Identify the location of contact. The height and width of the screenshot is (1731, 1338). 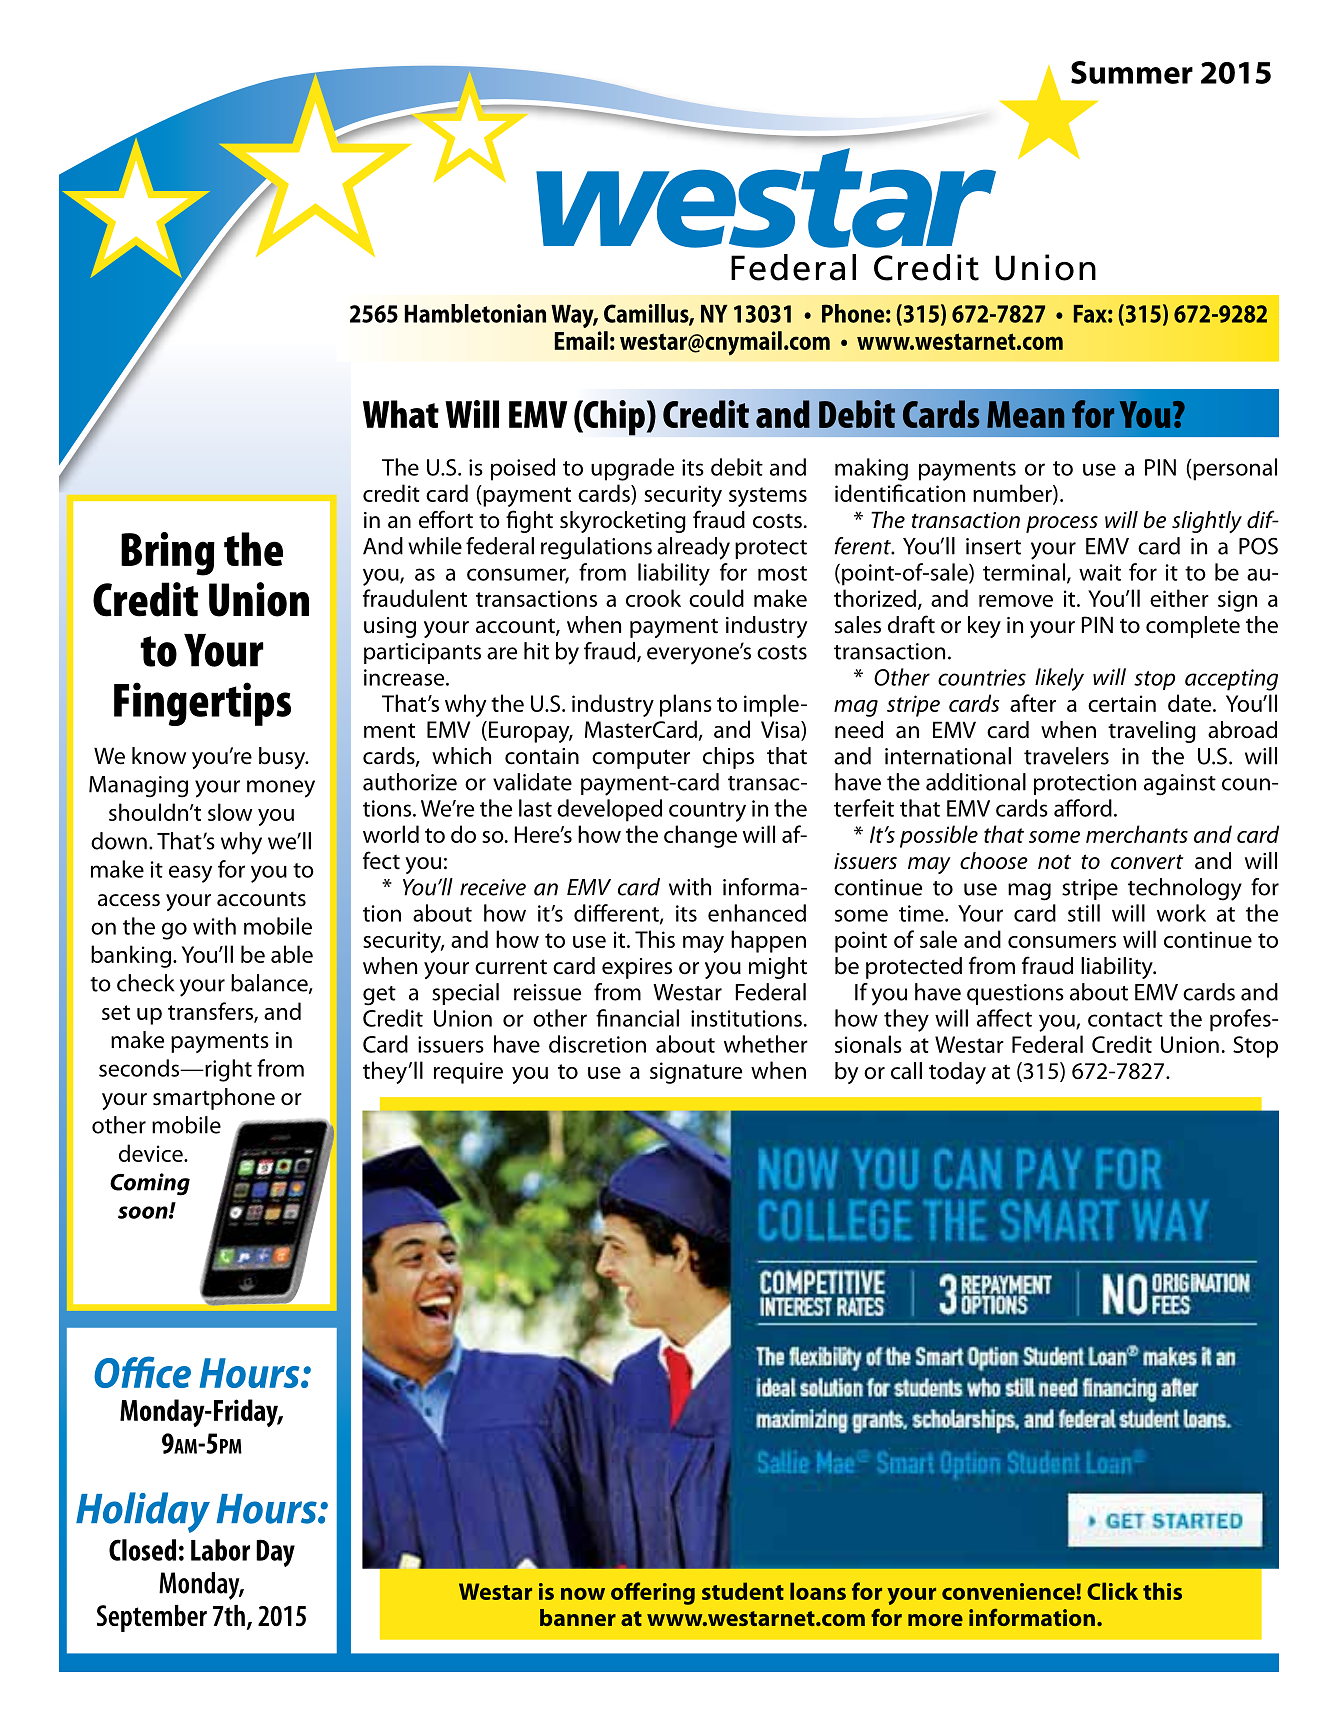
(1125, 1019).
